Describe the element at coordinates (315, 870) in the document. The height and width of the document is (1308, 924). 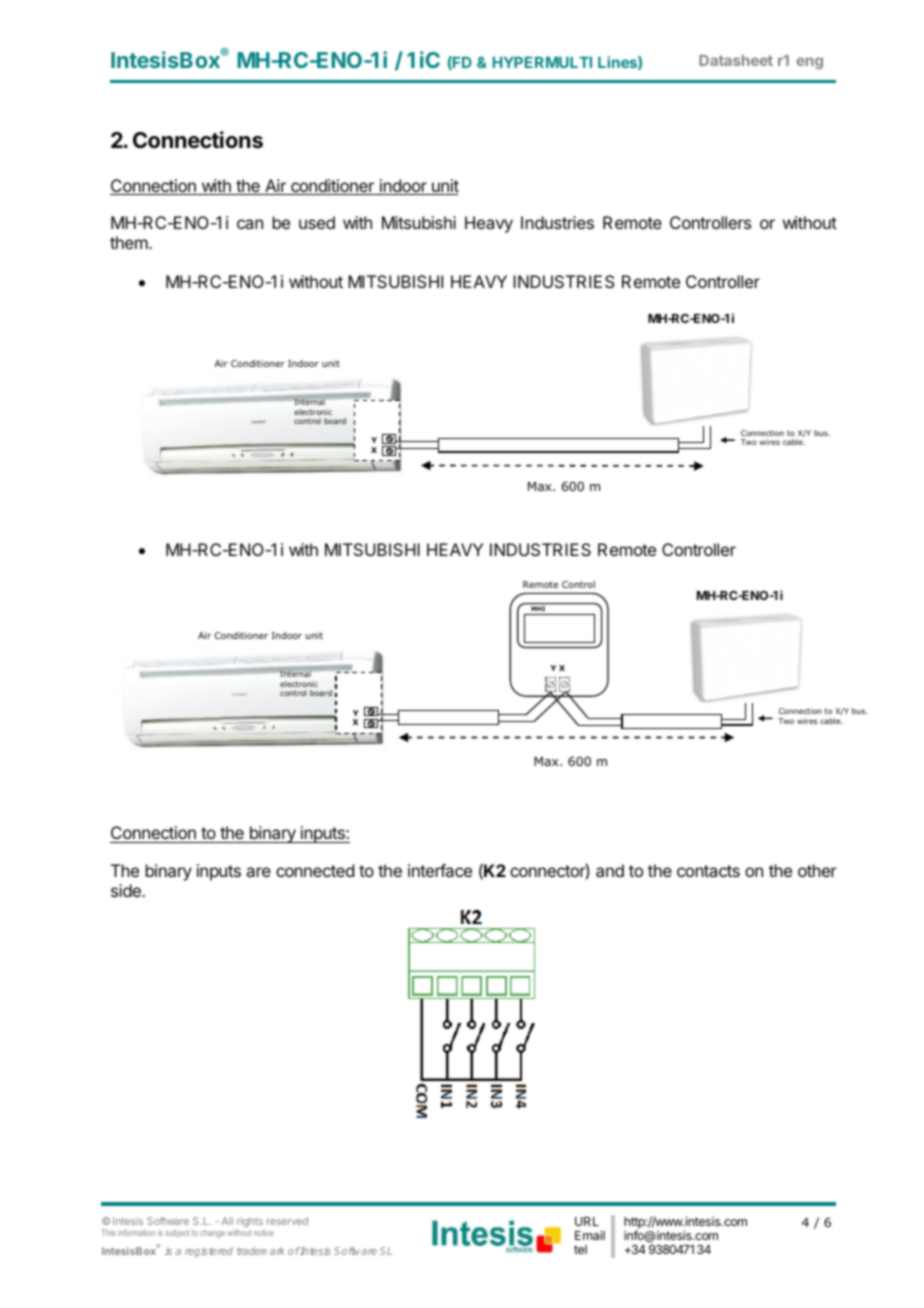
I see `connected` at that location.
